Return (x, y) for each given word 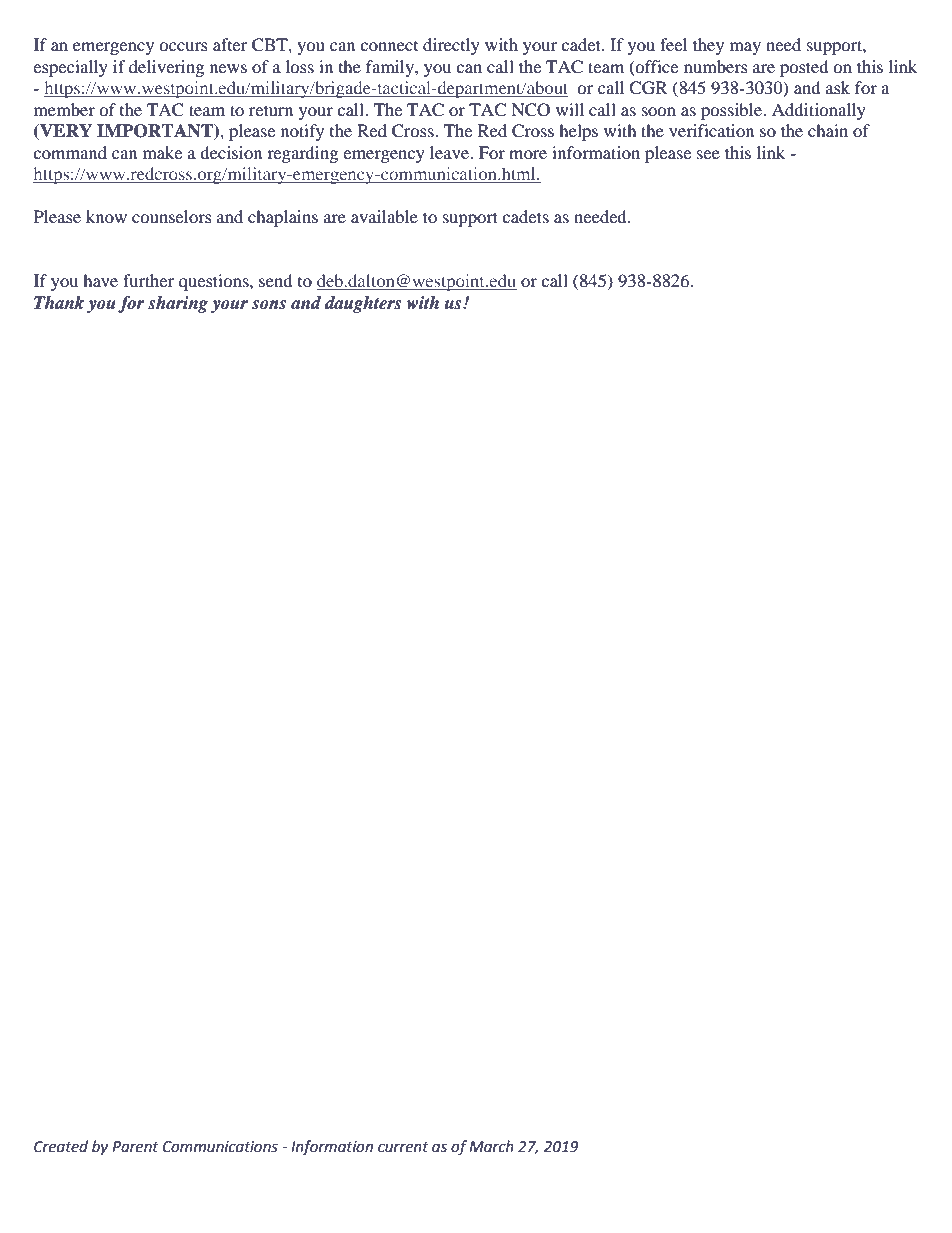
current (403, 1147)
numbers (716, 66)
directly (451, 46)
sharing (178, 304)
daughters (363, 304)
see (708, 154)
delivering (166, 68)
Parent (135, 1147)
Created (61, 1146)
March (491, 1146)
